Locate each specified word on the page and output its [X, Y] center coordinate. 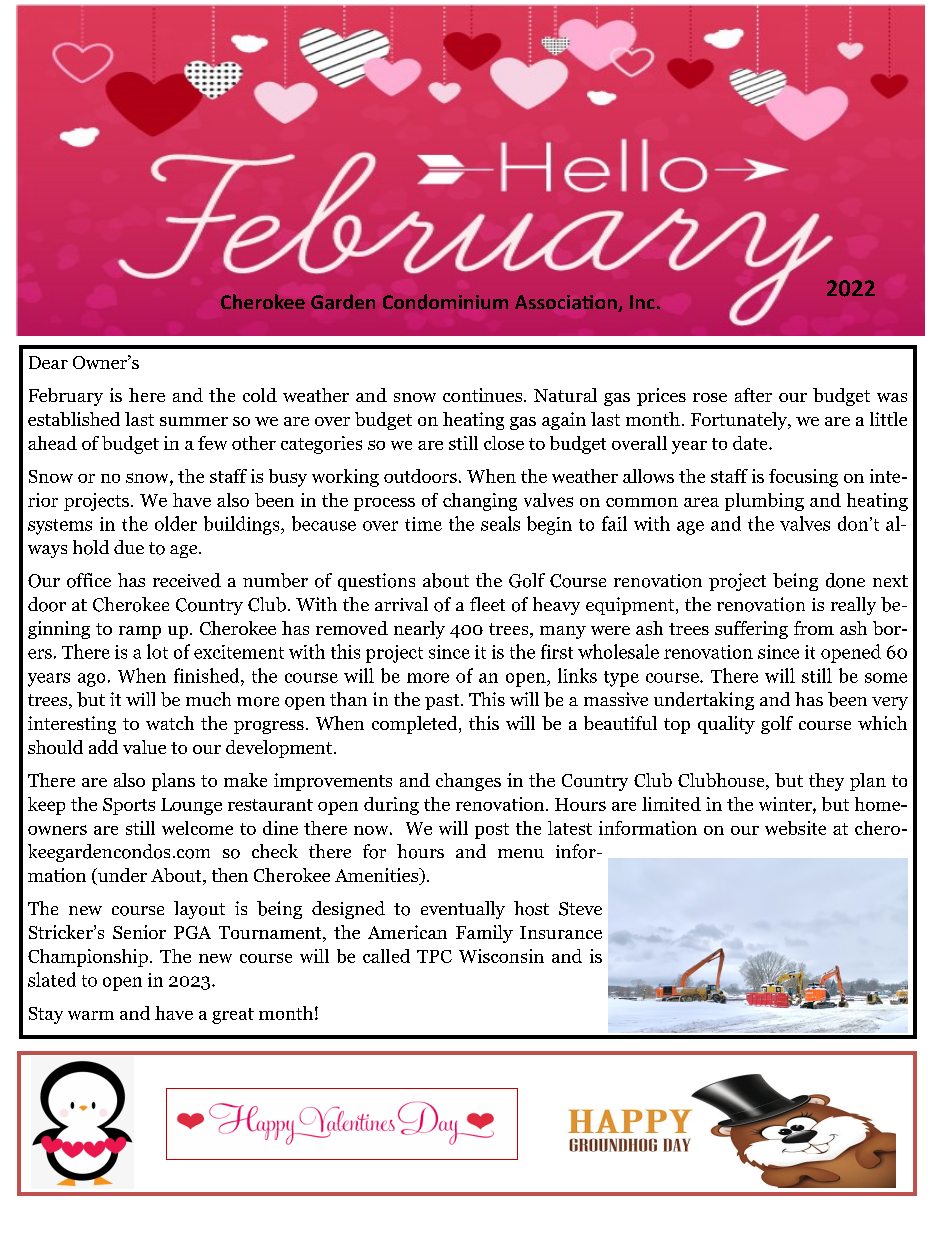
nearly [419, 630]
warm [91, 1015]
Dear [48, 362]
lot [157, 651]
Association [567, 303]
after [753, 395]
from [814, 628]
